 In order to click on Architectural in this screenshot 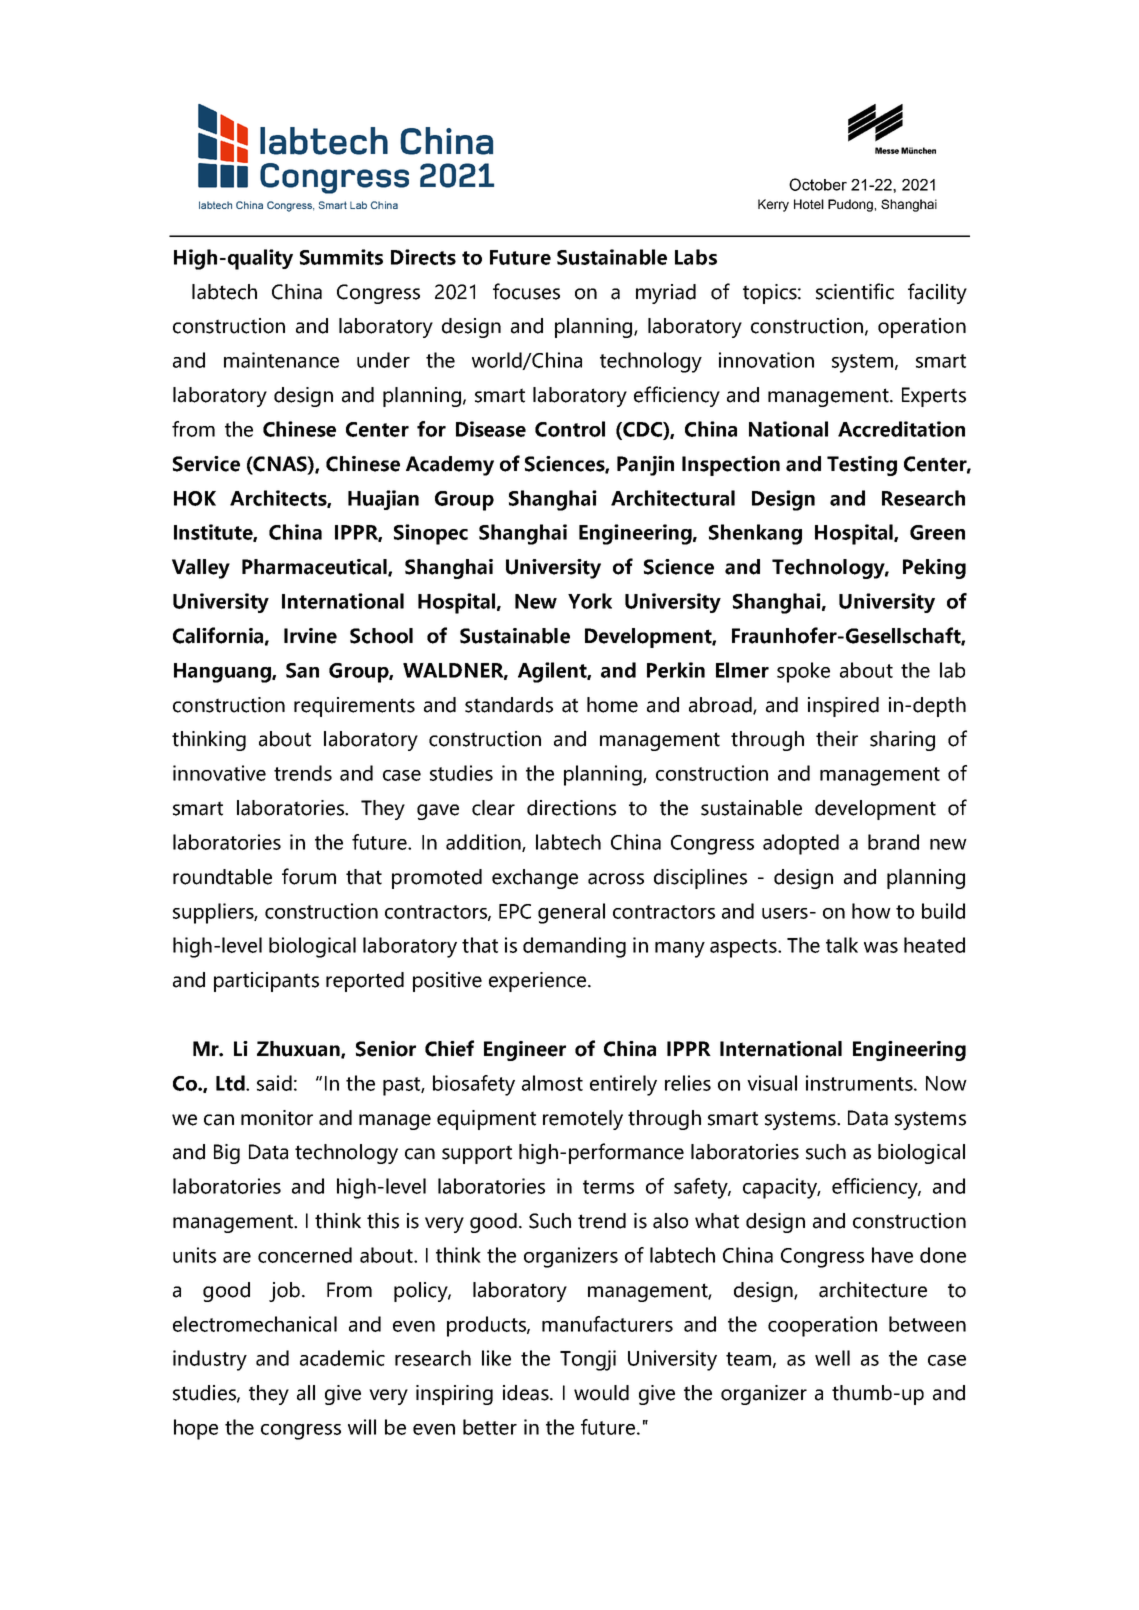, I will do `click(673, 498)`.
